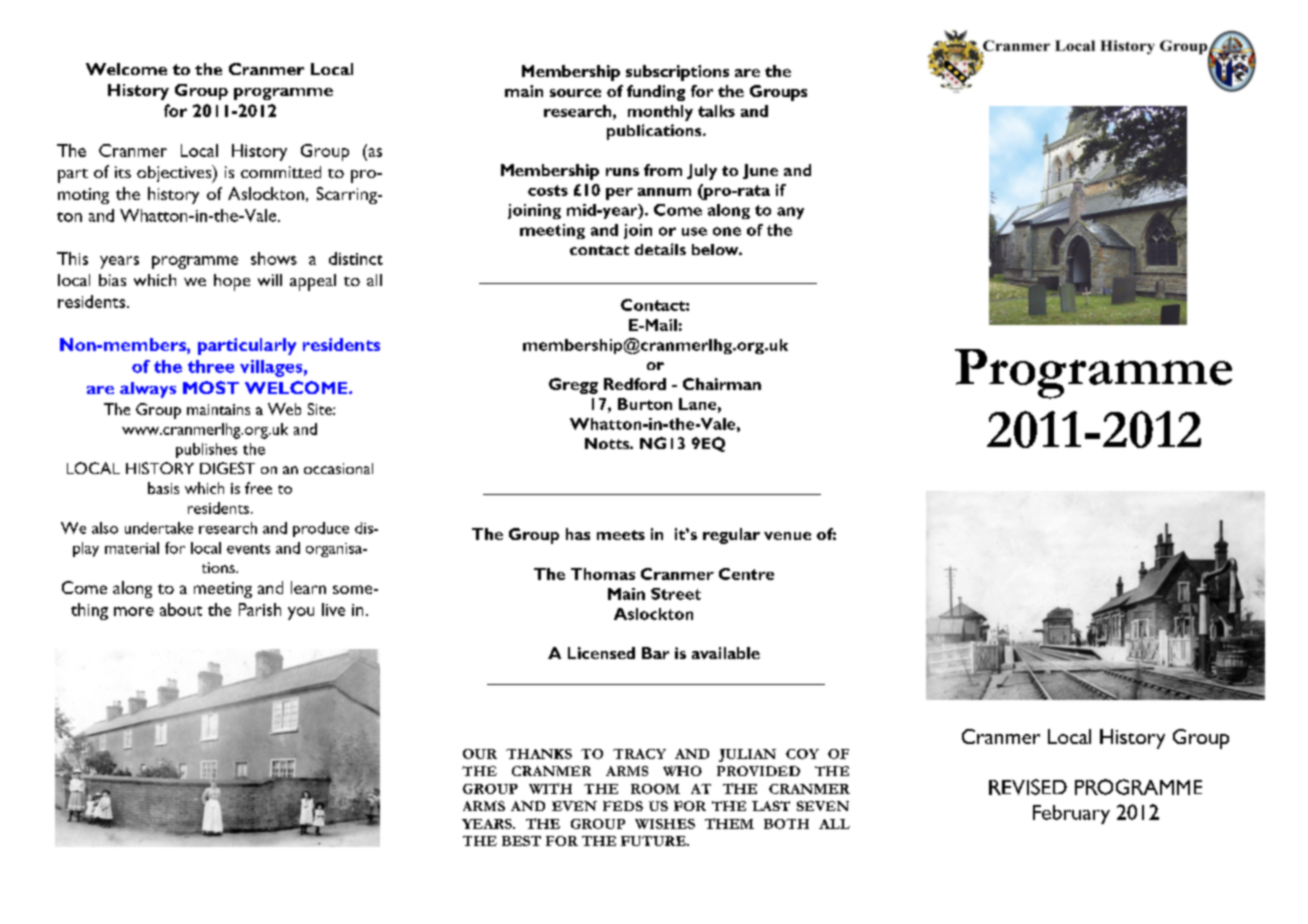 Image resolution: width=1308 pixels, height=924 pixels. Describe the element at coordinates (175, 174) in the document. I see `objectives` at that location.
